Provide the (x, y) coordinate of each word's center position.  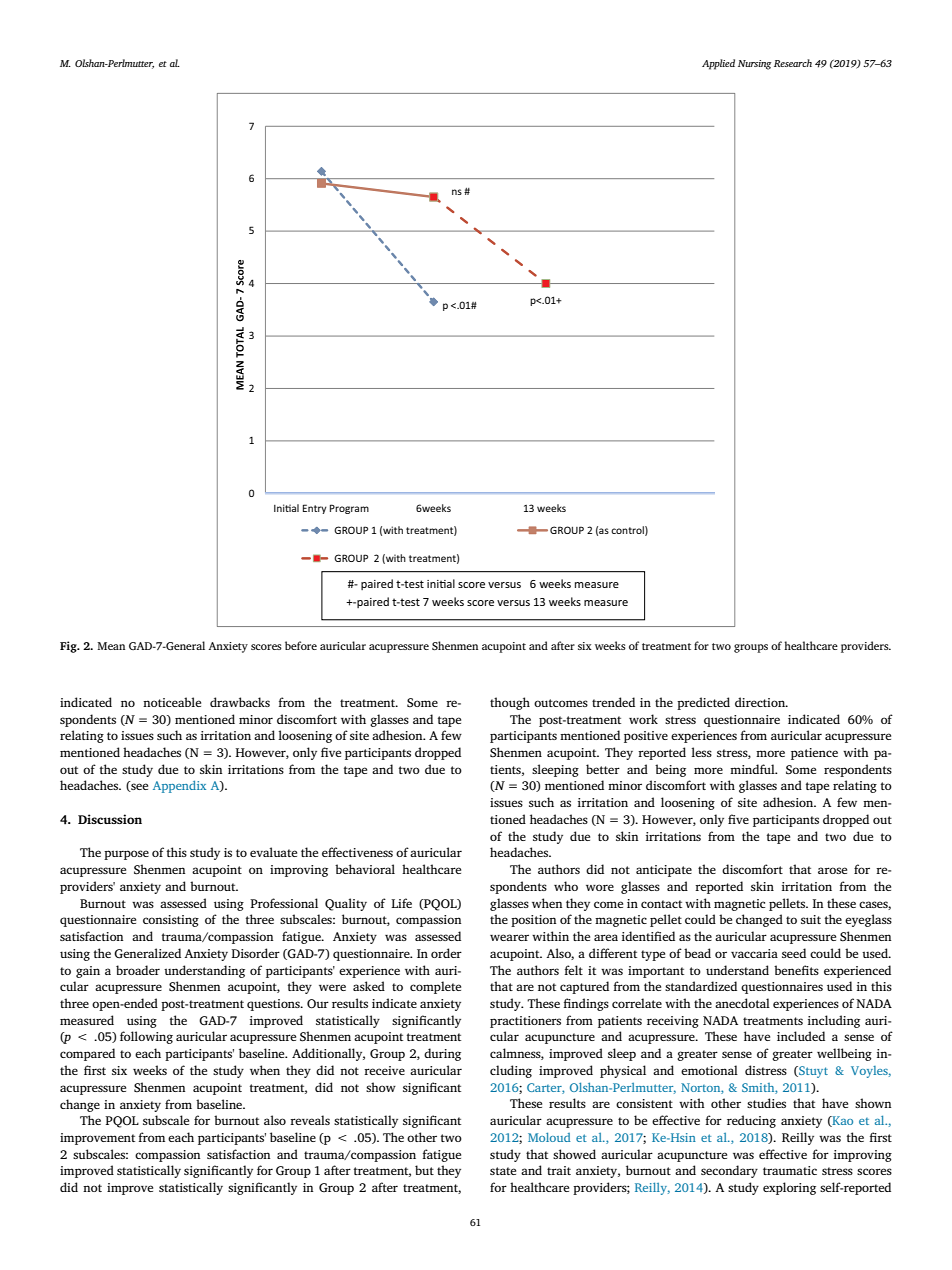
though (510, 703)
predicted (703, 703)
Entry (315, 509)
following (146, 1037)
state (503, 1171)
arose (832, 870)
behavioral (365, 869)
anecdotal (742, 1003)
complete (435, 987)
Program (349, 509)
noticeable (172, 702)
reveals (310, 1120)
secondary (729, 1171)
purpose (126, 855)
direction (761, 702)
